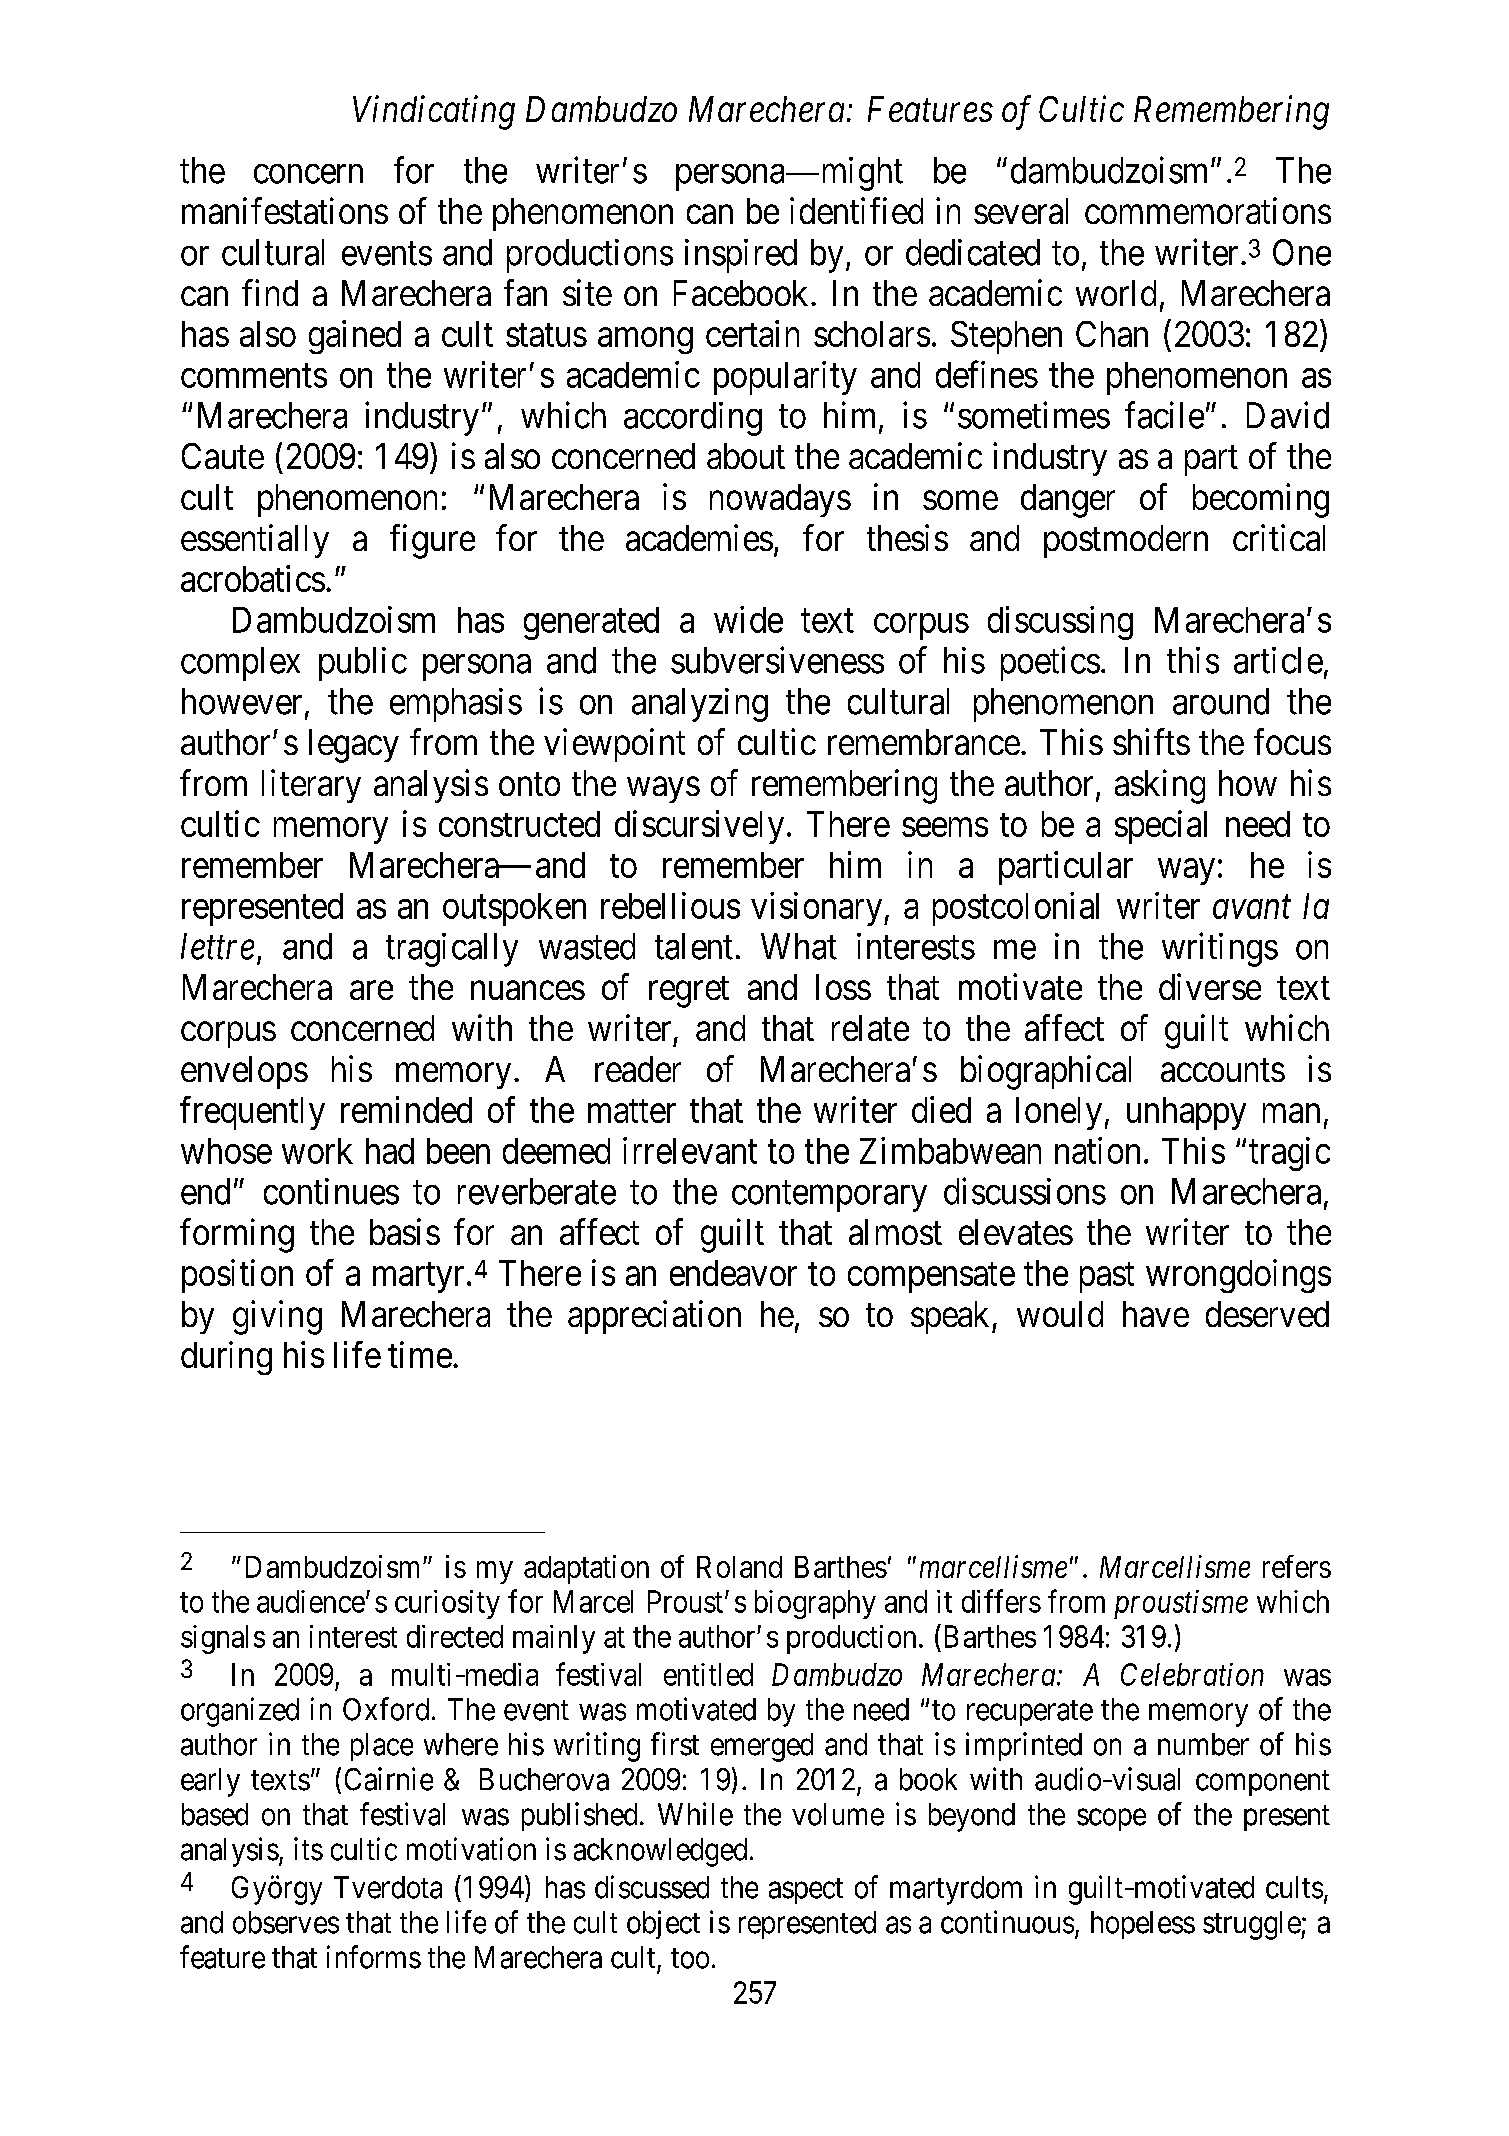  I want to click on analyzing, so click(700, 705).
